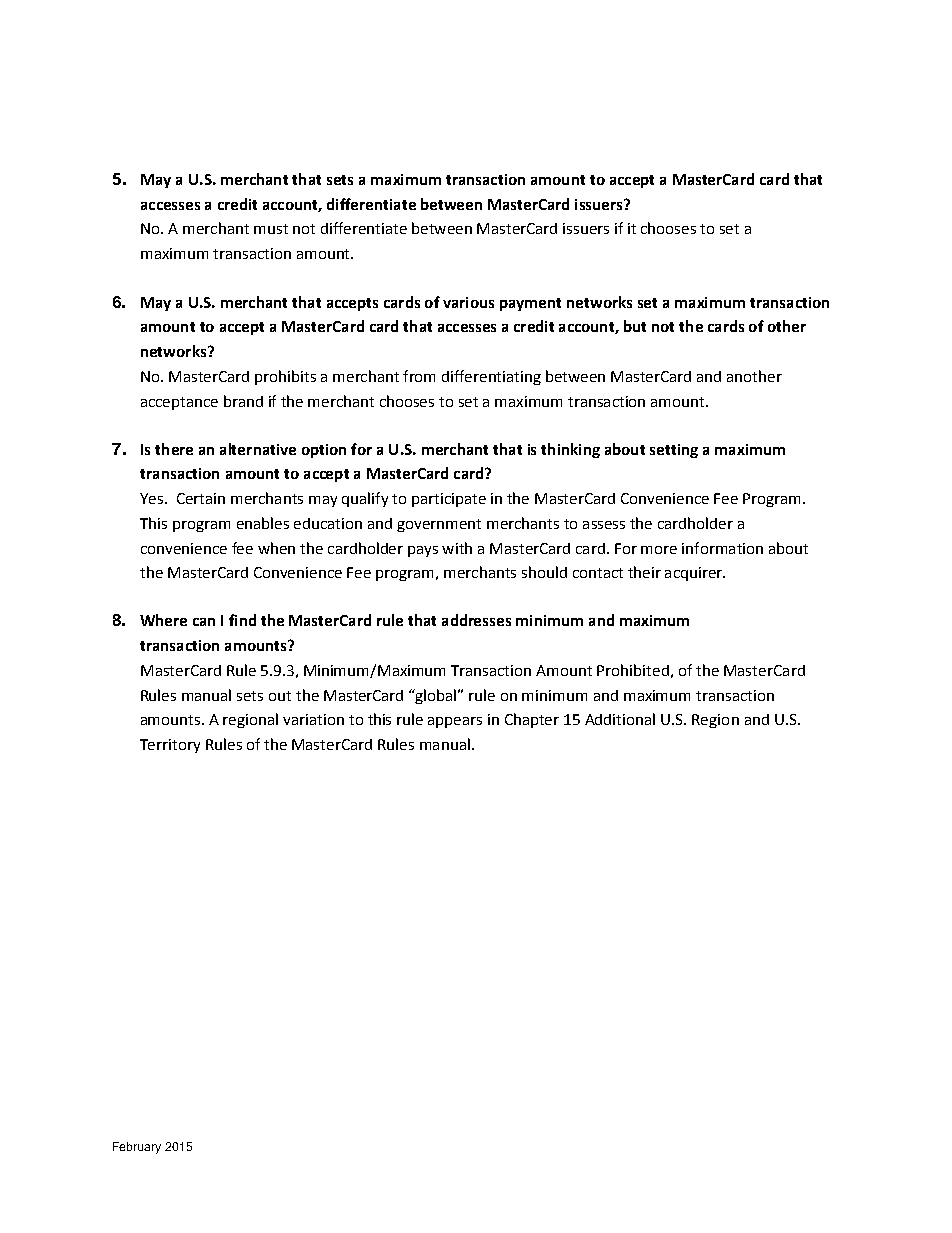  What do you see at coordinates (137, 1148) in the document?
I see `February` at bounding box center [137, 1148].
